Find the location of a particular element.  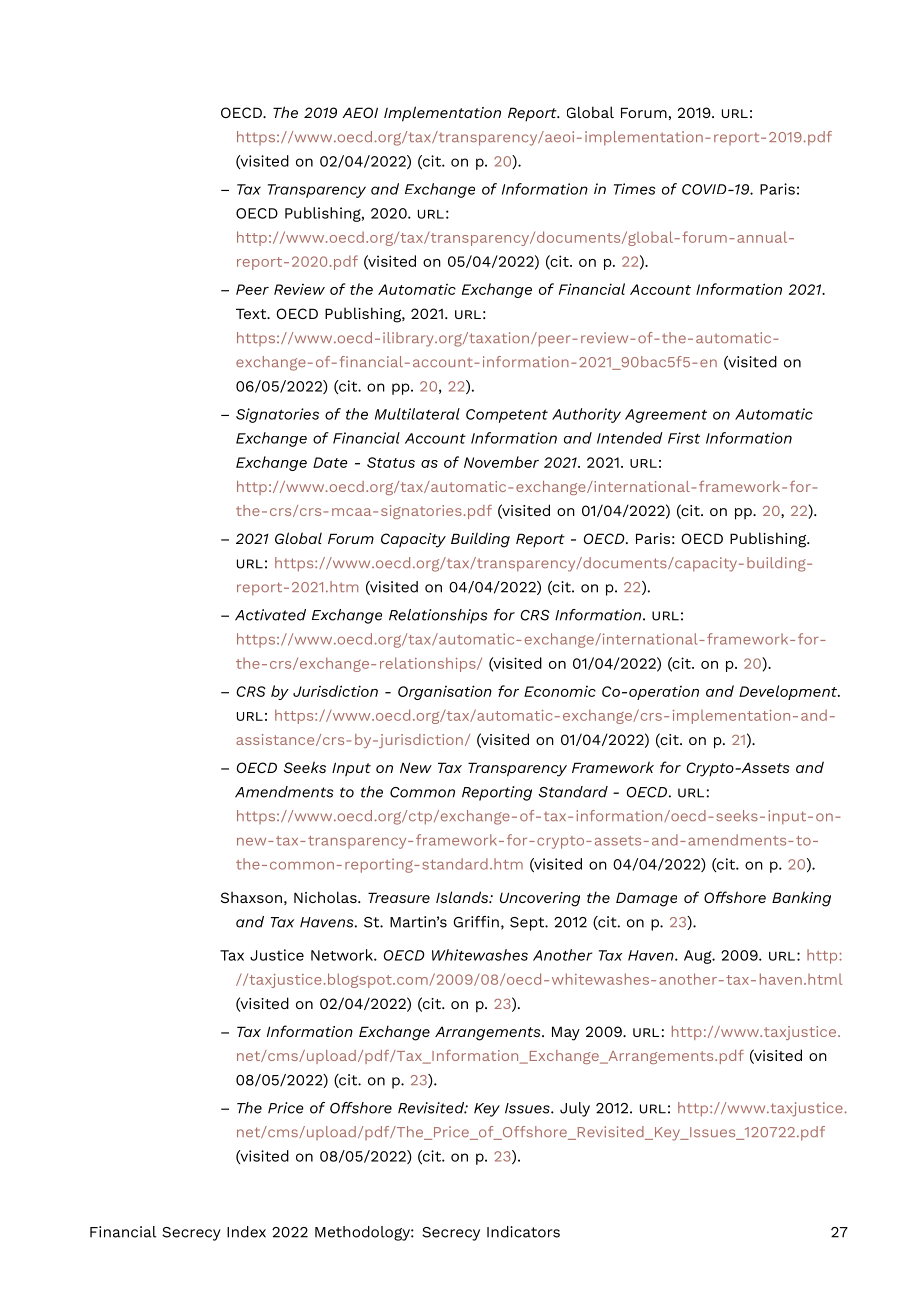

Agreement is located at coordinates (666, 416).
